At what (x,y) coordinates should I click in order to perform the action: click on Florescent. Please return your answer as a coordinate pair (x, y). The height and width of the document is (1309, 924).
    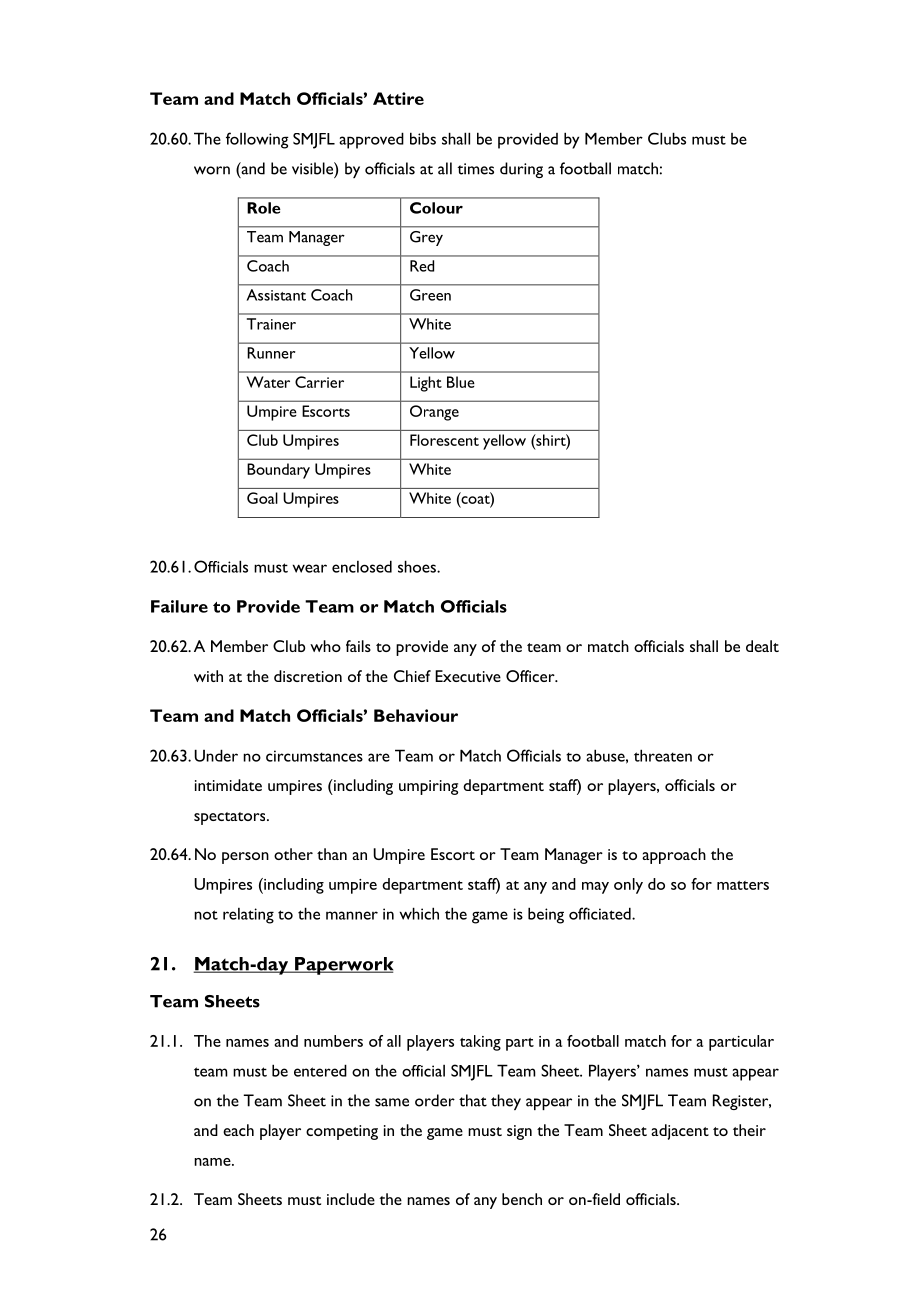
    Looking at the image, I should click on (444, 440).
